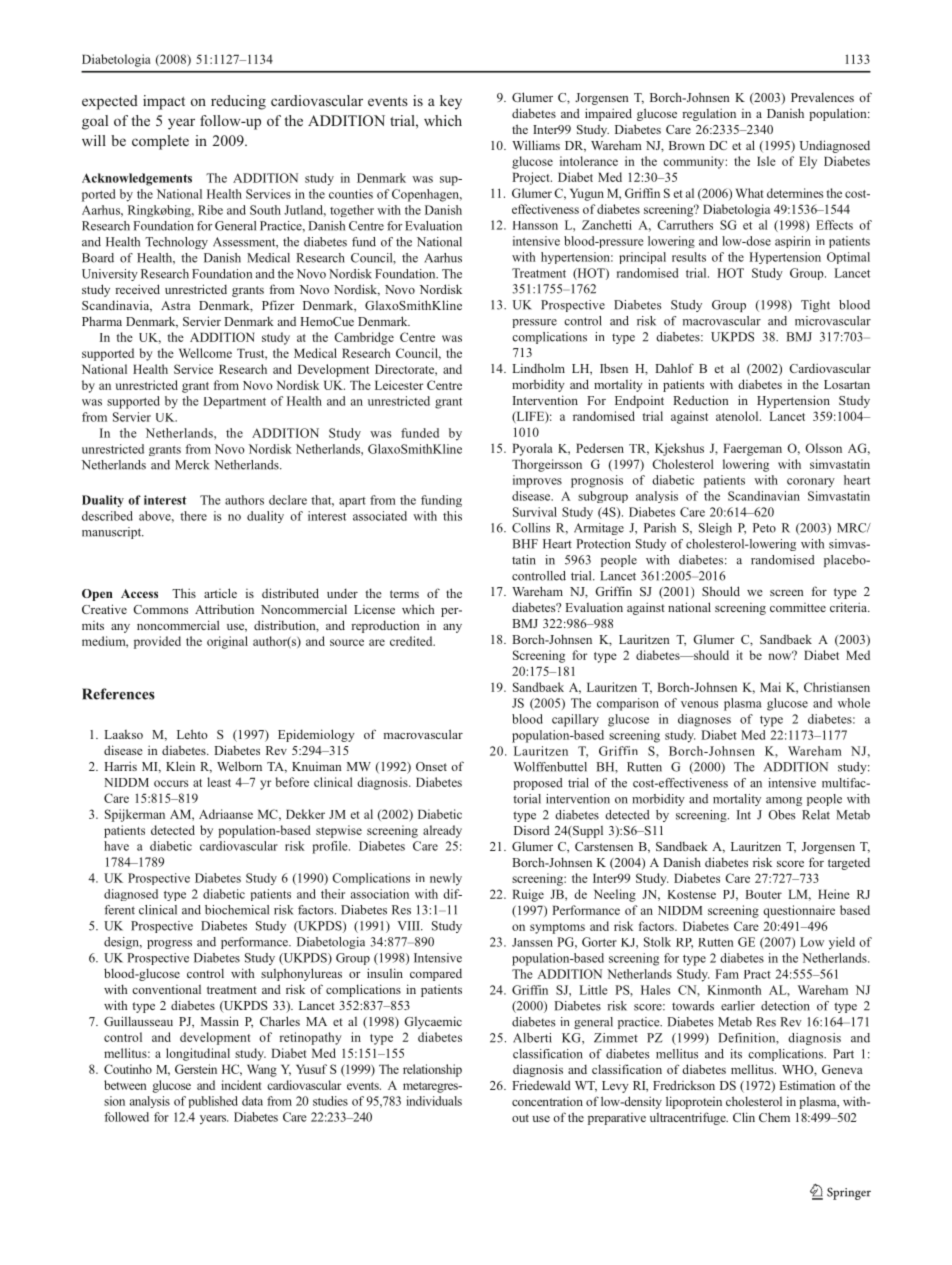 The width and height of the image is (952, 1265). Describe the element at coordinates (213, 1102) in the image. I see `published` at that location.
